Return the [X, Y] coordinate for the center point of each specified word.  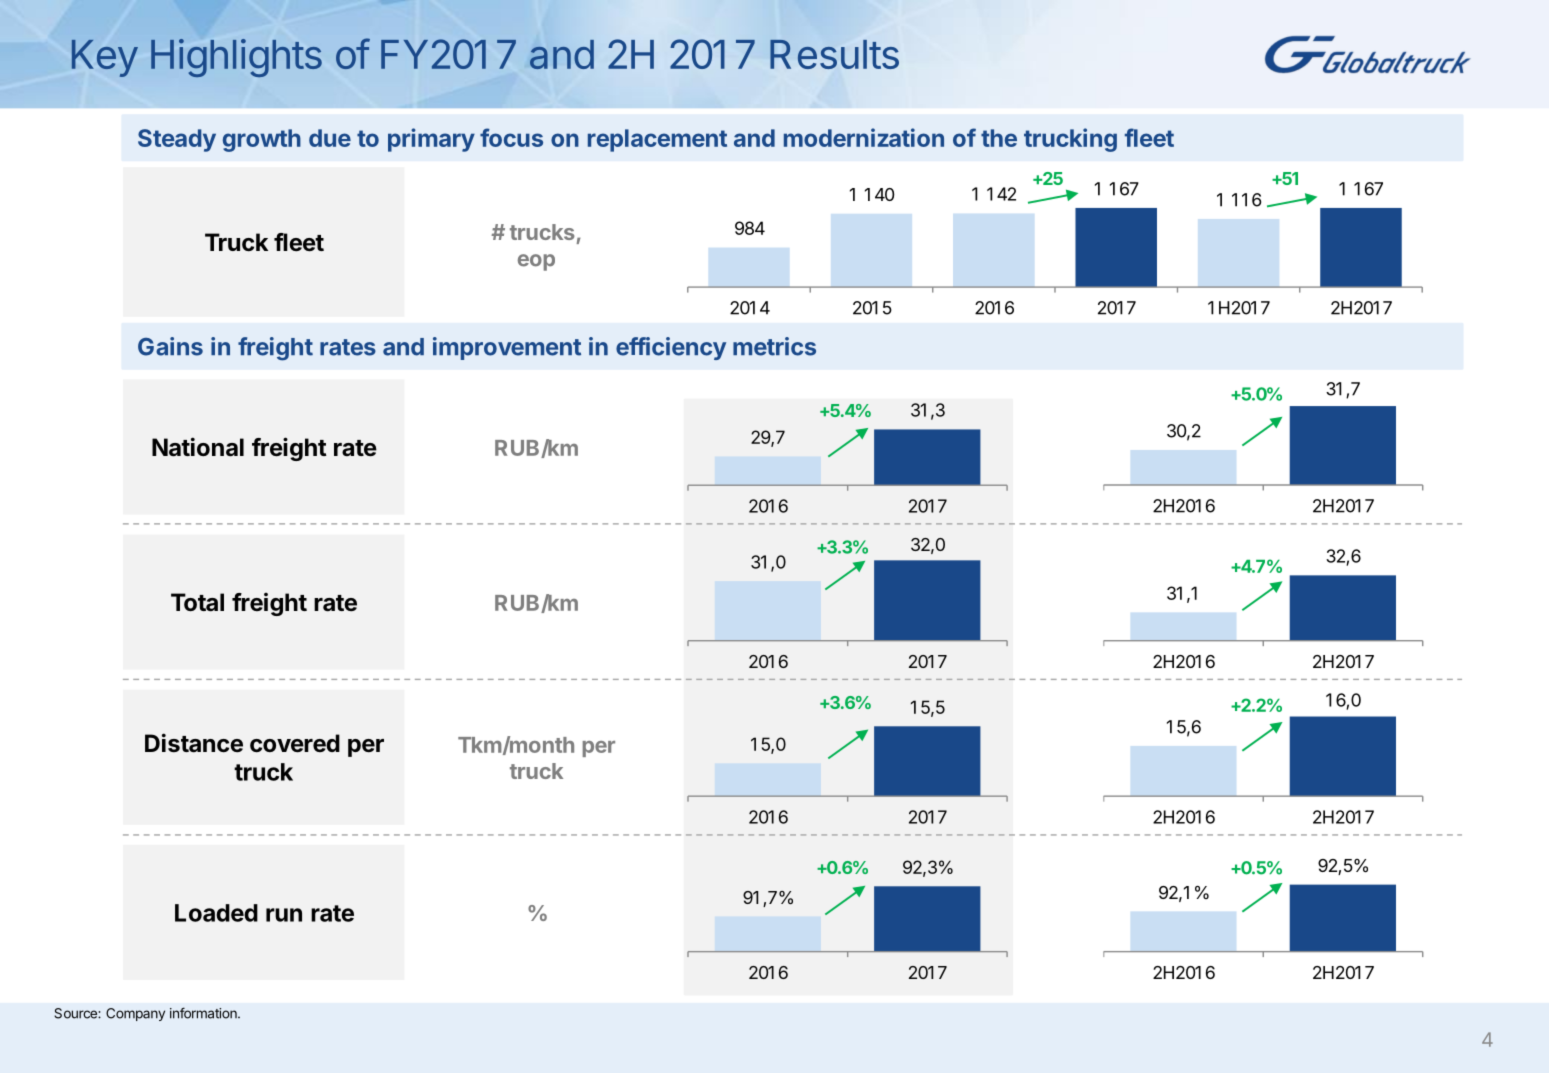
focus [511, 137]
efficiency [671, 348]
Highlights [236, 58]
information [204, 1013]
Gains [170, 346]
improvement [507, 348]
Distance [194, 743]
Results [834, 54]
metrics [774, 346]
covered [295, 743]
